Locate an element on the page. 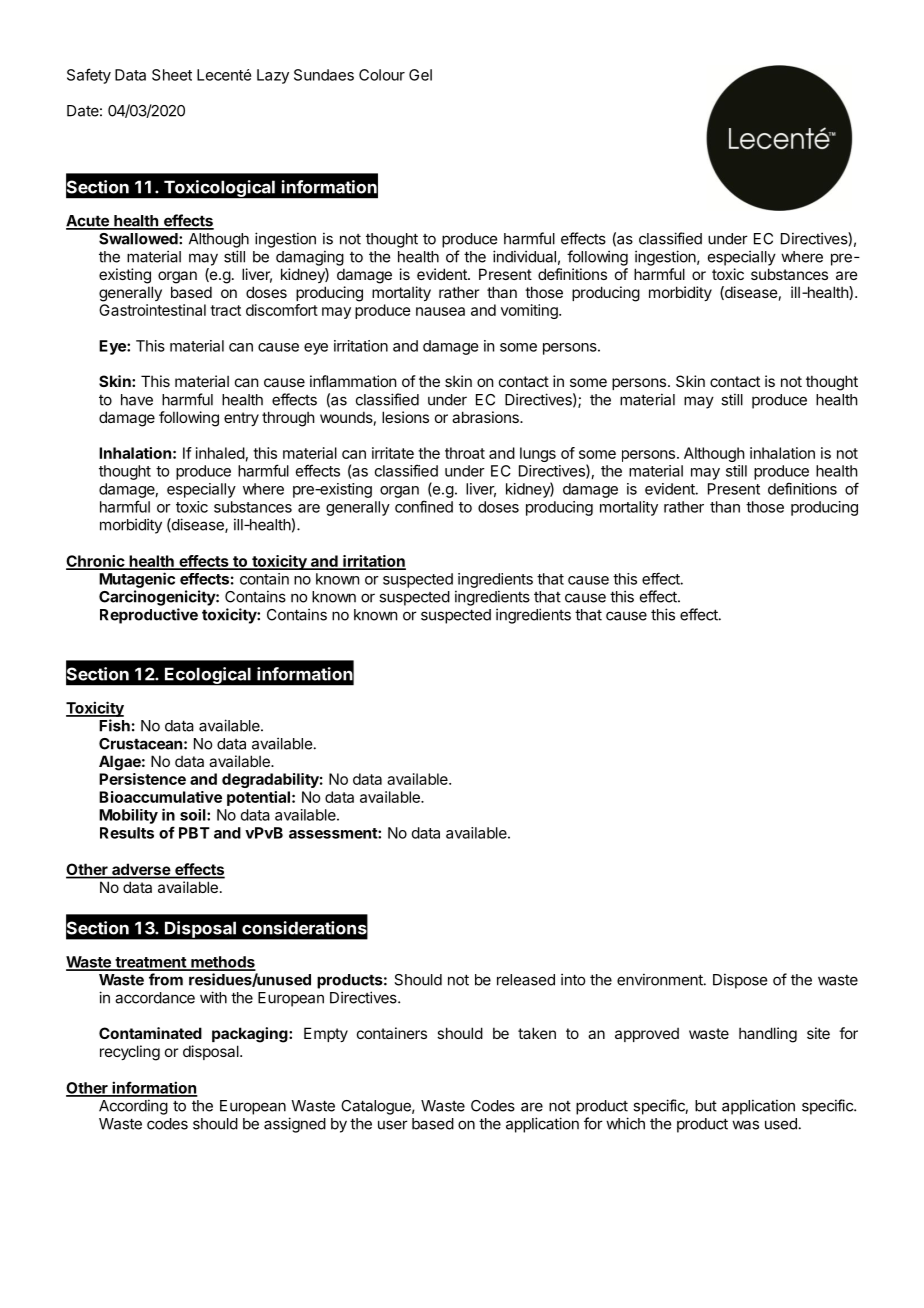 The image size is (924, 1308). assessment is located at coordinates (334, 833).
